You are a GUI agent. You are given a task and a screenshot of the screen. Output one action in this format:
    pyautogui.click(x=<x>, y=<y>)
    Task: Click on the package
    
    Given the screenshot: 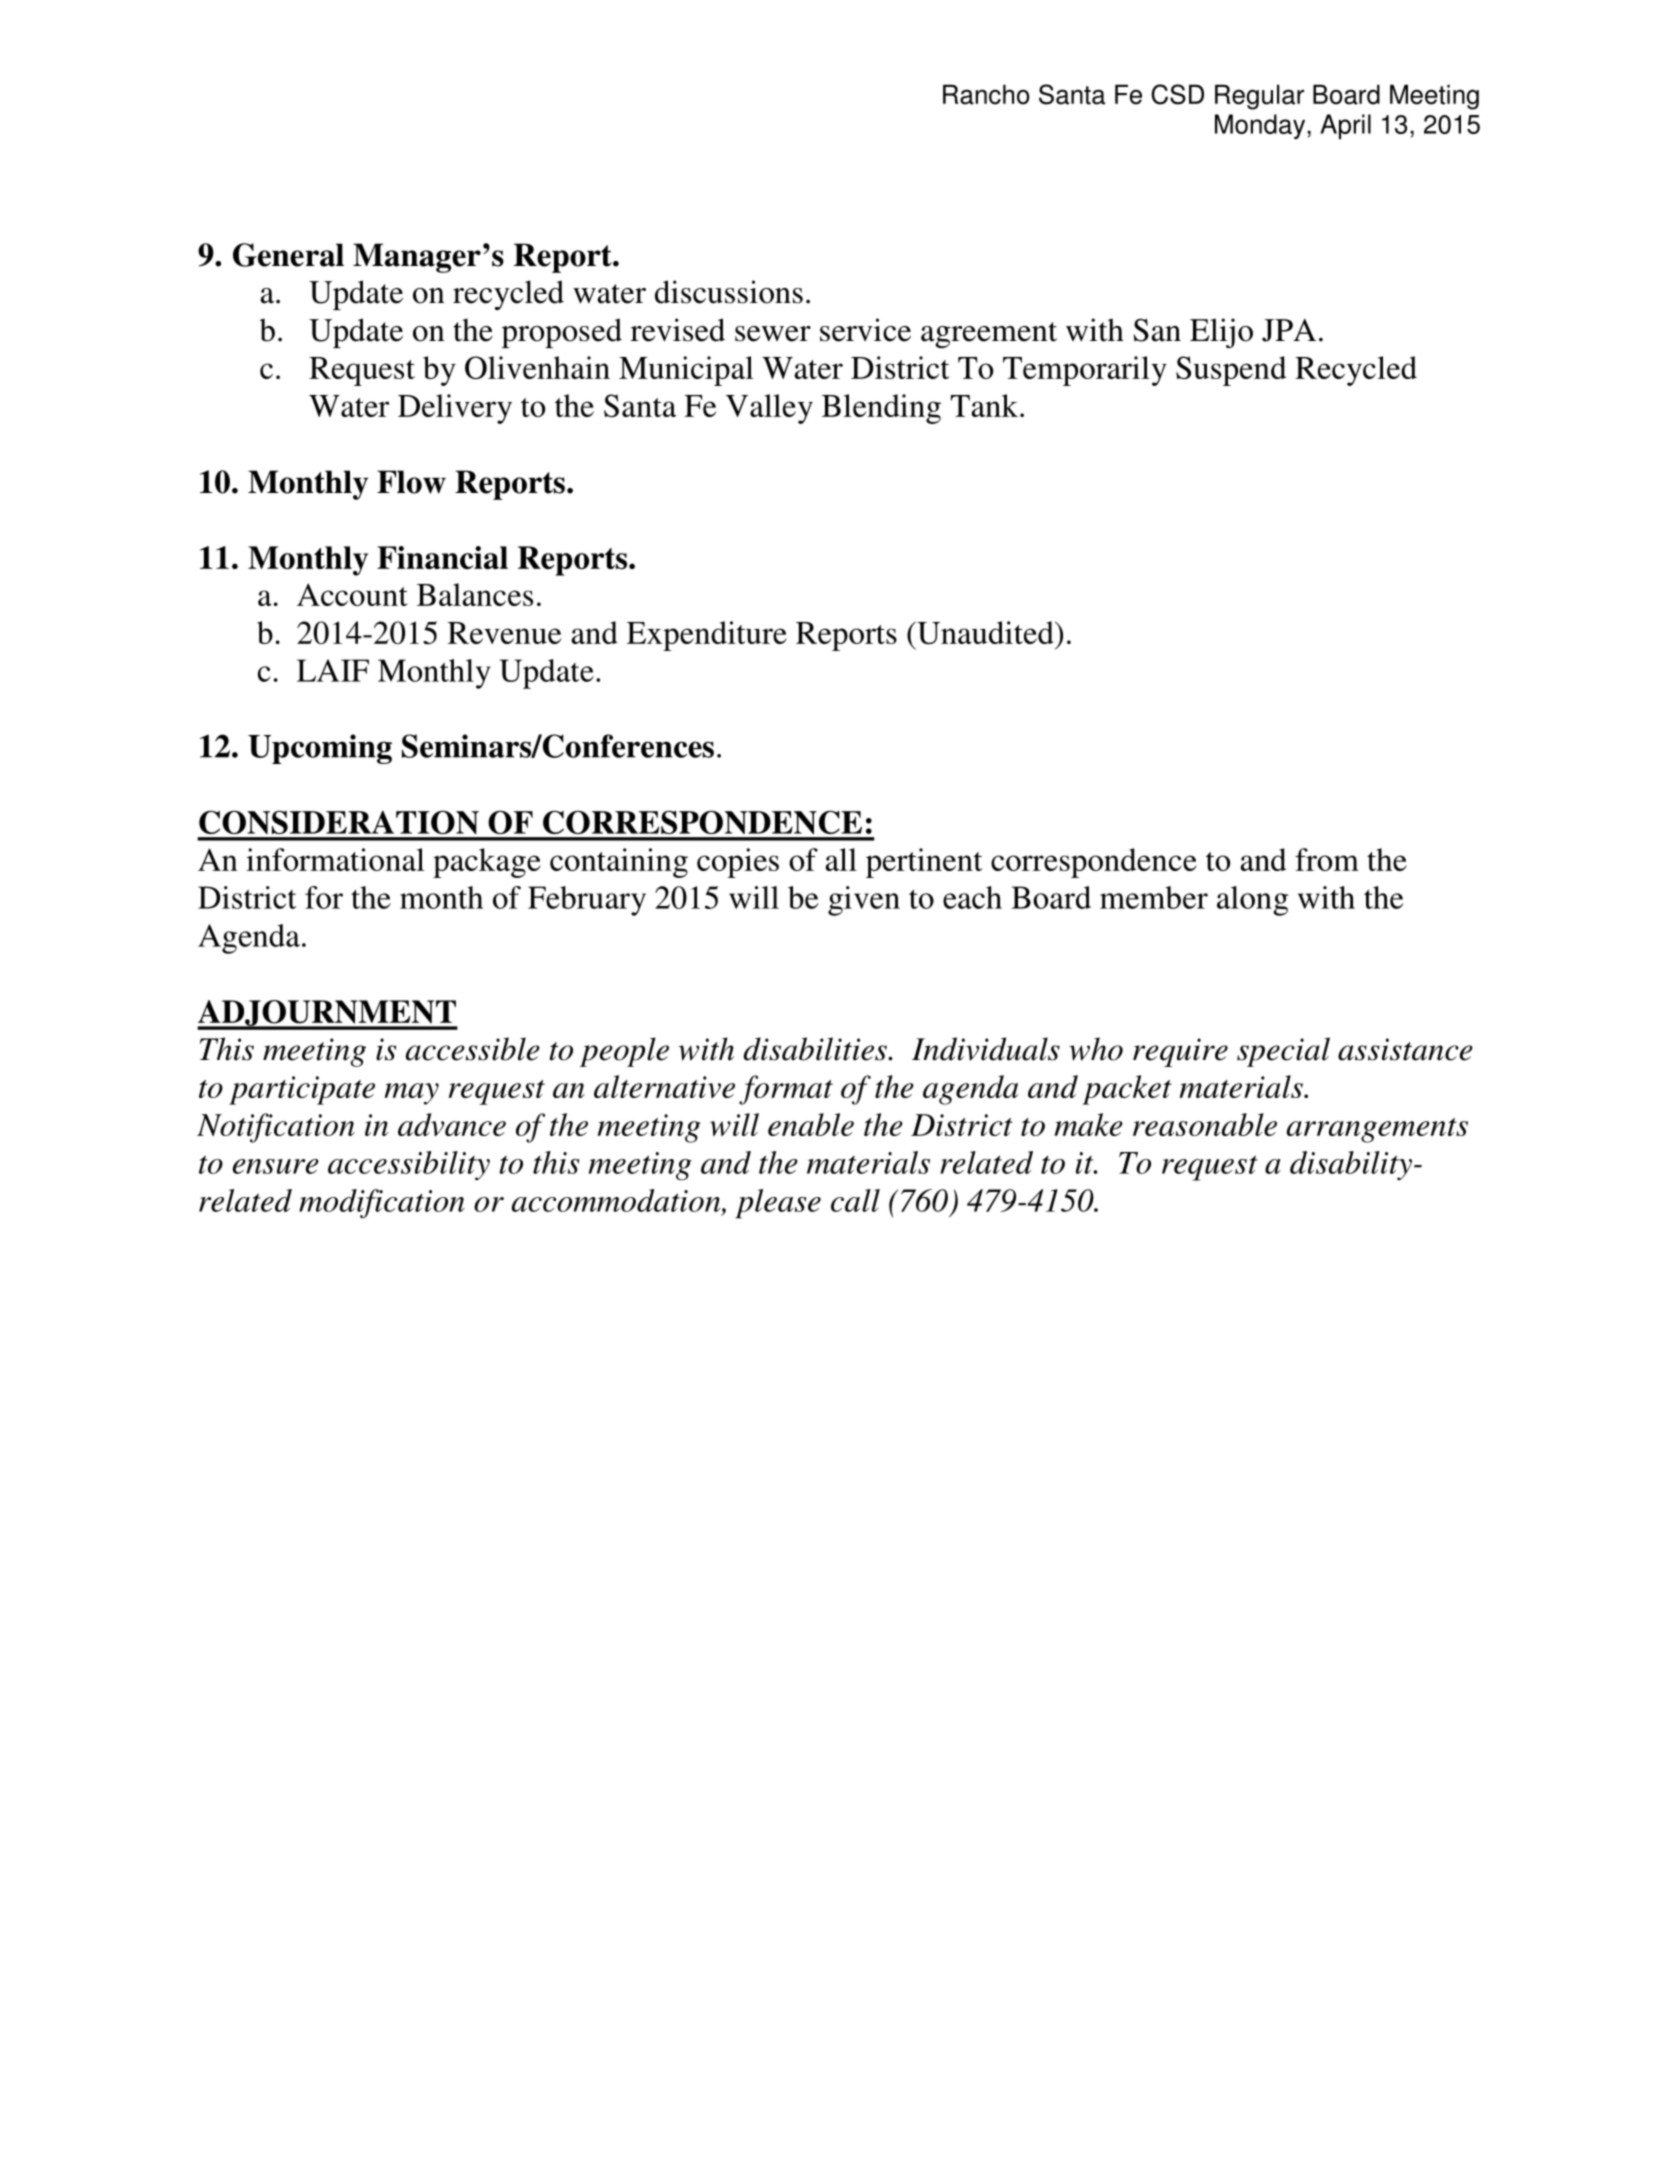 What is the action you would take?
    pyautogui.click(x=487, y=863)
